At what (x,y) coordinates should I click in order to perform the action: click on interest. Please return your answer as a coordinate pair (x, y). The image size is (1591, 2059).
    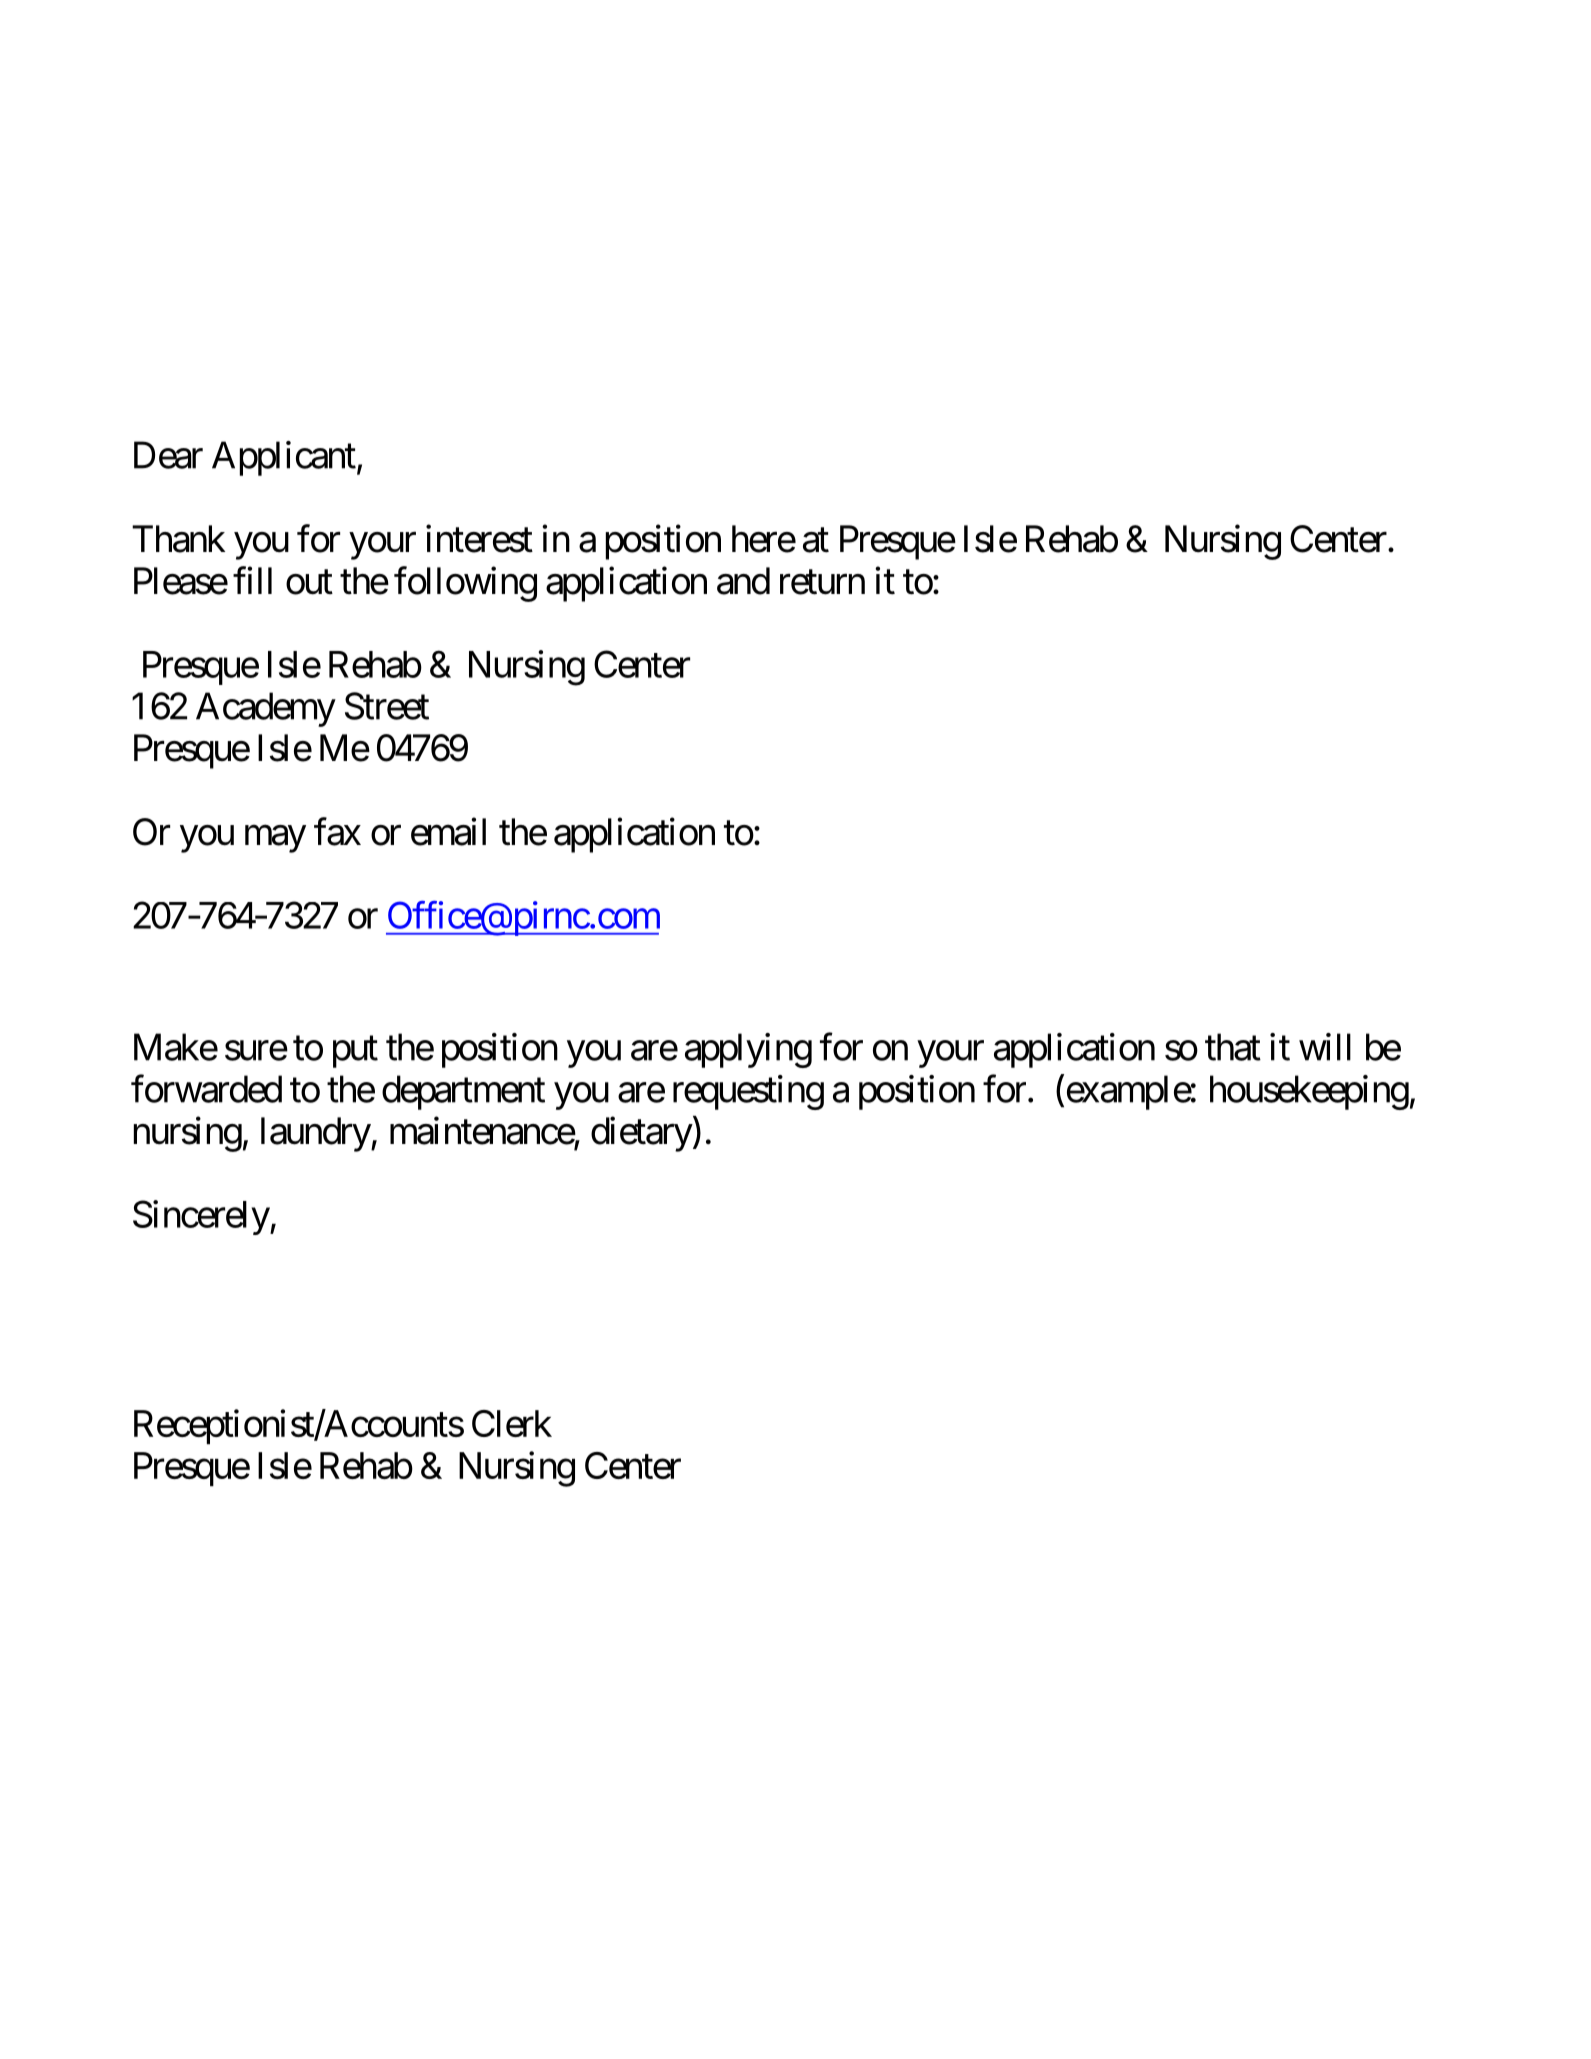
    Looking at the image, I should click on (479, 539).
